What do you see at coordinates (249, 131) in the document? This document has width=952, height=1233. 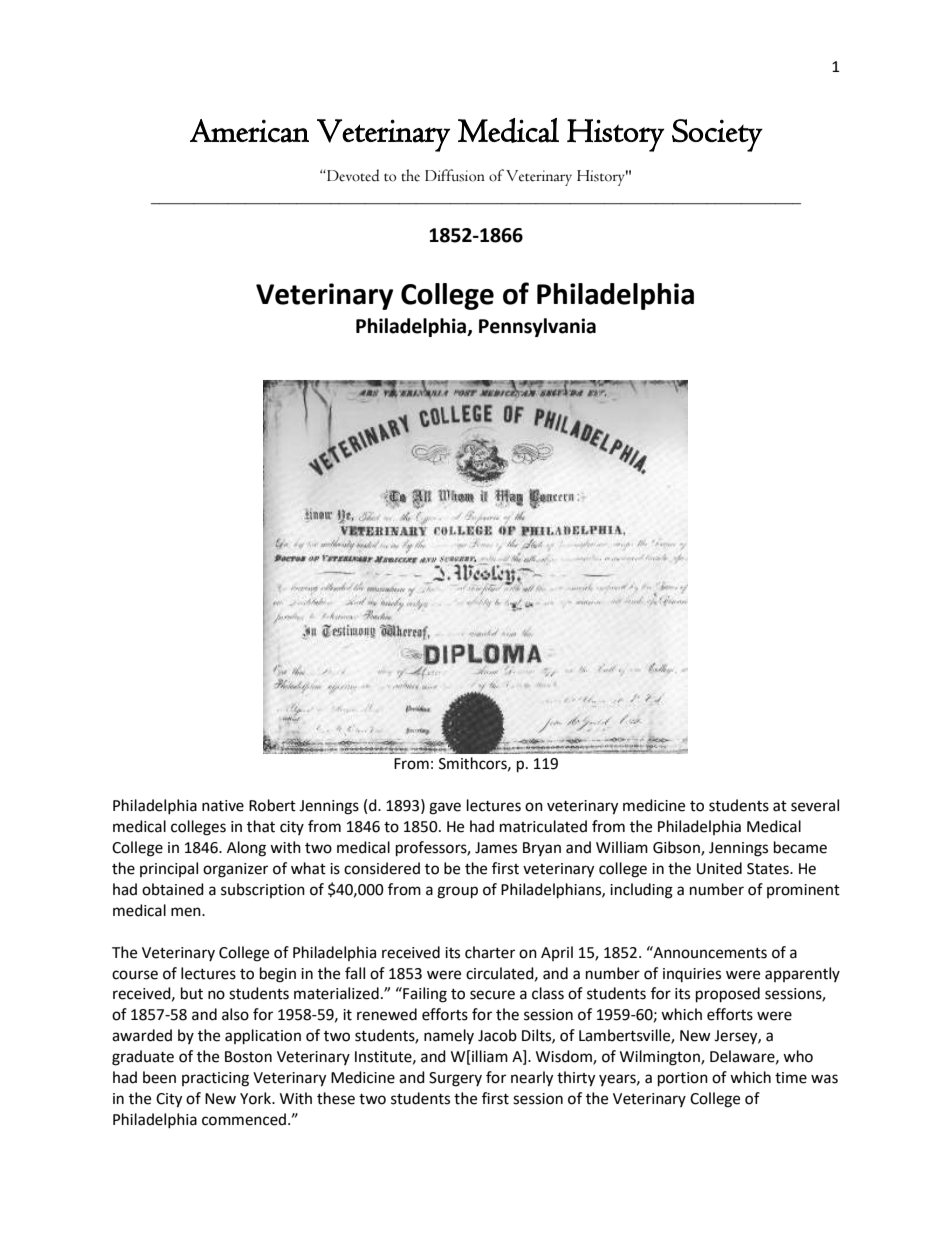 I see `American` at bounding box center [249, 131].
